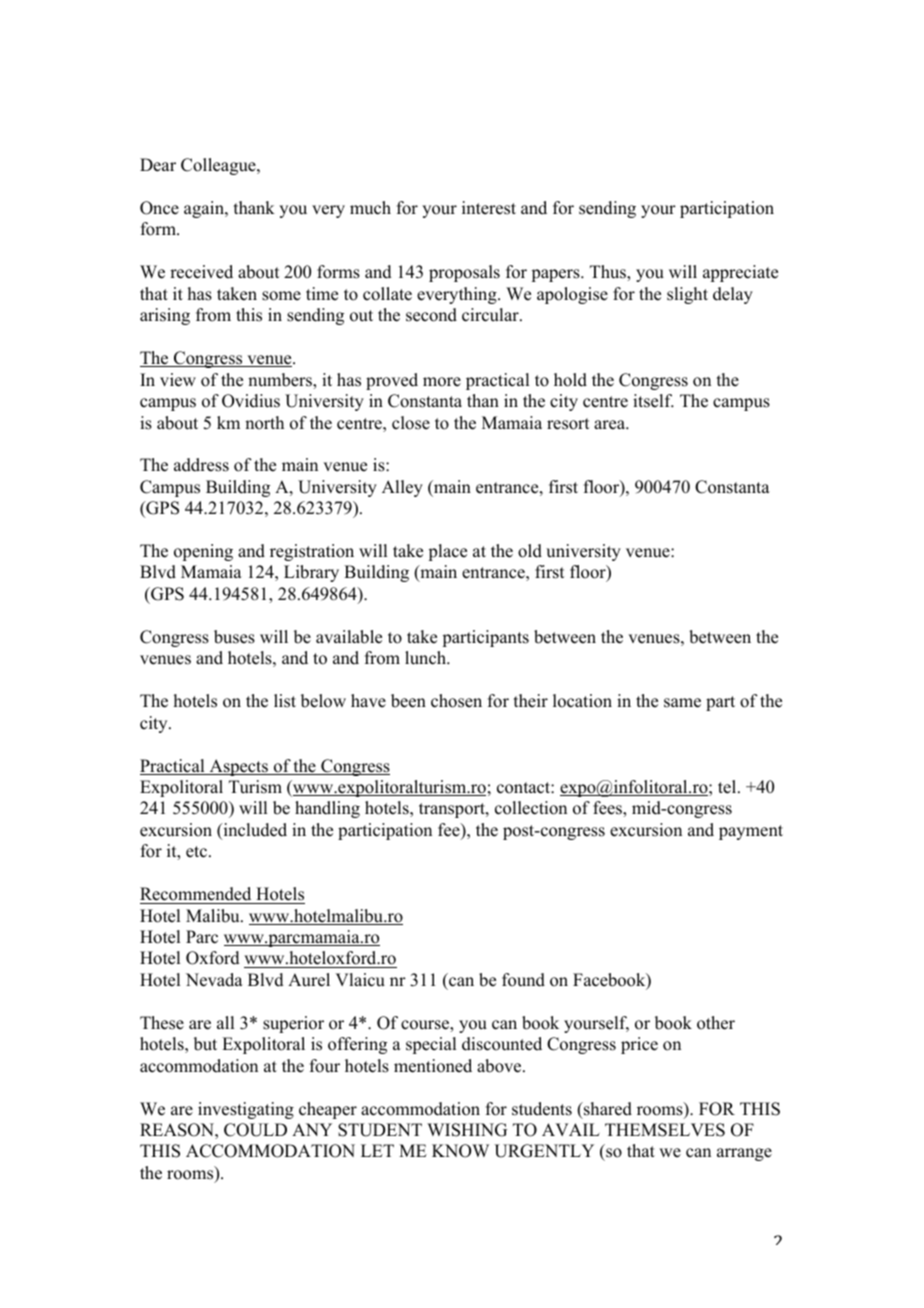 The width and height of the screenshot is (924, 1308). What do you see at coordinates (234, 637) in the screenshot?
I see `buses` at bounding box center [234, 637].
